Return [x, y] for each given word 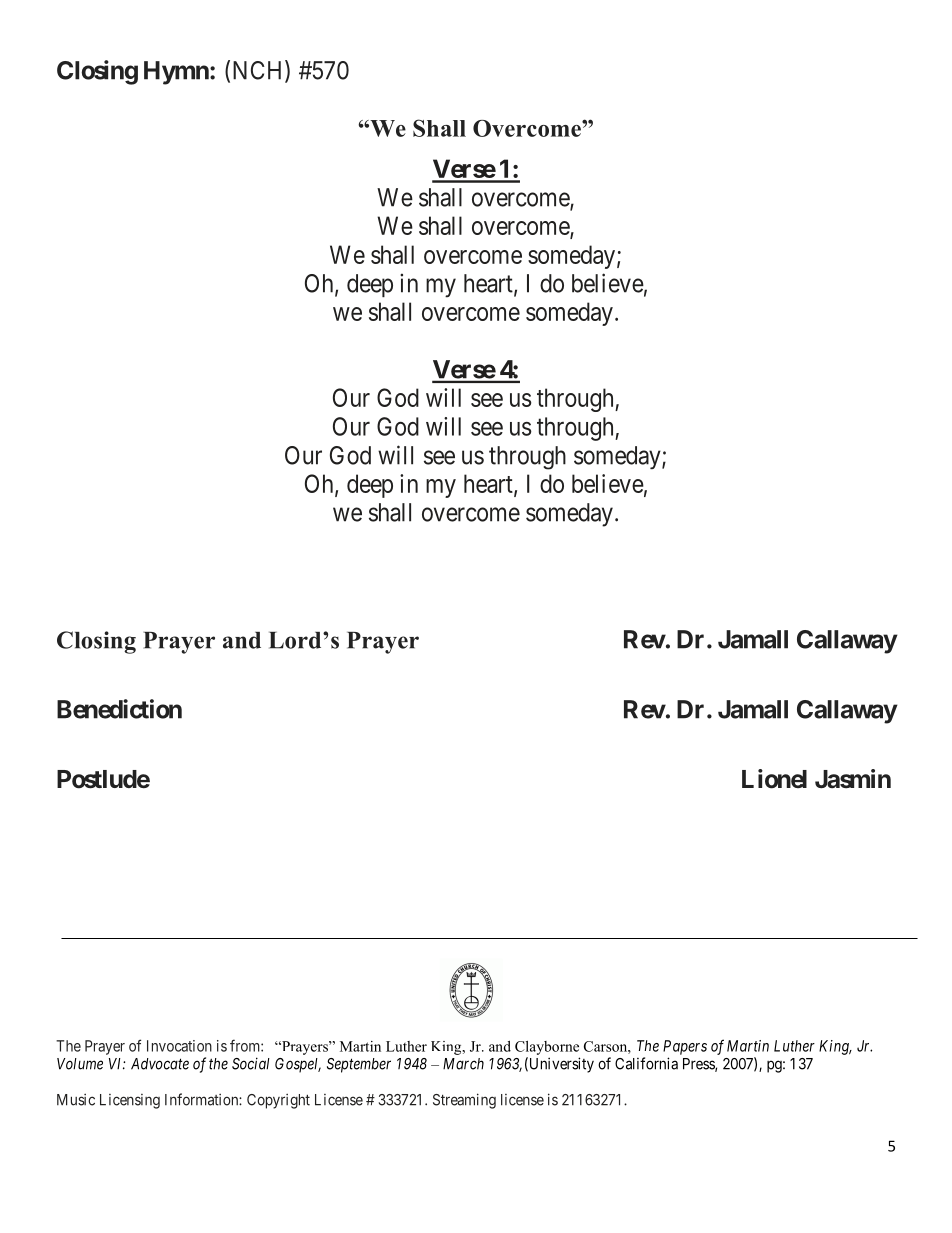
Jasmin [853, 779]
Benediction [119, 709]
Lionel [774, 779]
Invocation [179, 1046]
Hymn [177, 73]
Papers [685, 1047]
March [463, 1064]
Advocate [160, 1064]
